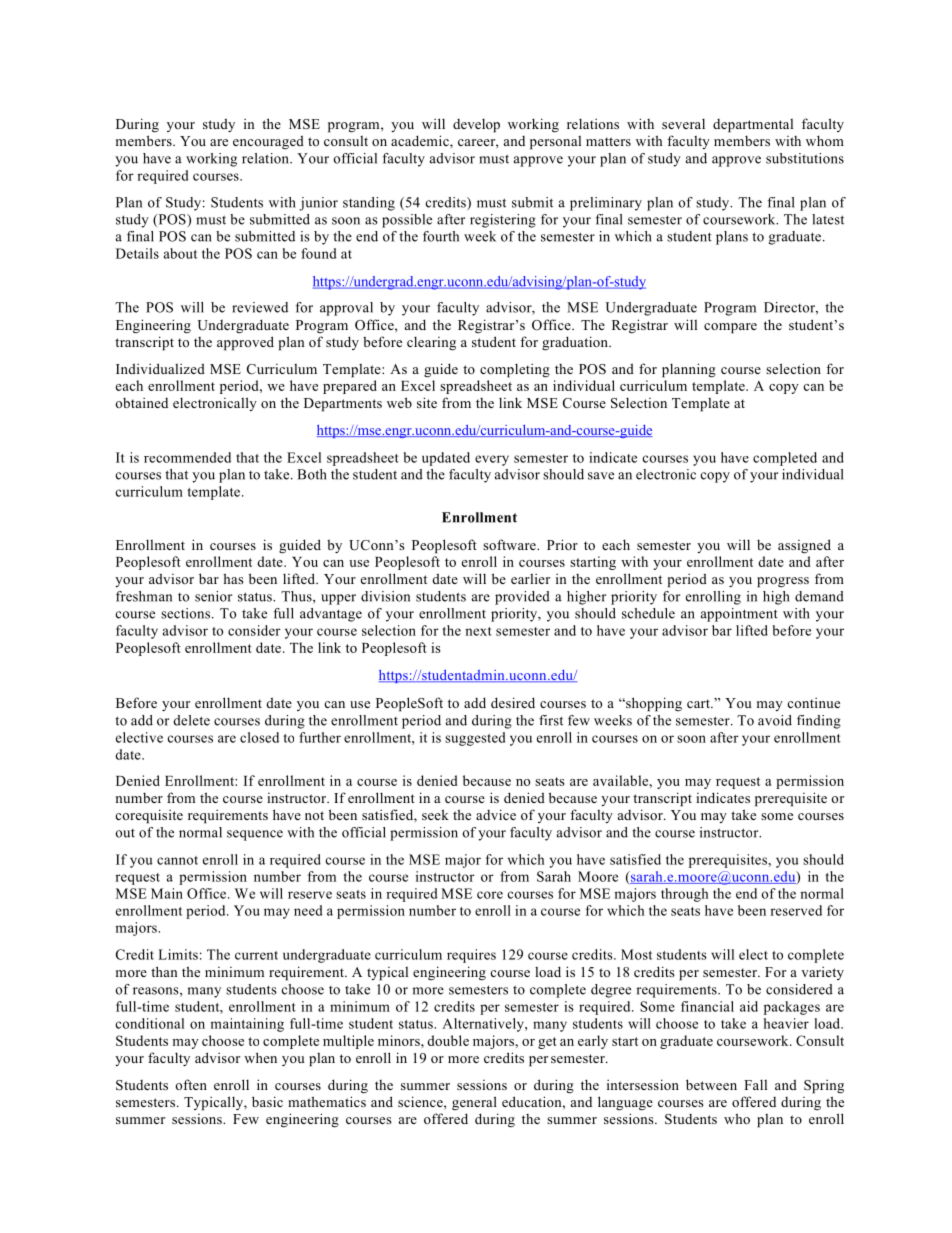 Image resolution: width=952 pixels, height=1233 pixels. Describe the element at coordinates (753, 126) in the screenshot. I see `departmental` at that location.
